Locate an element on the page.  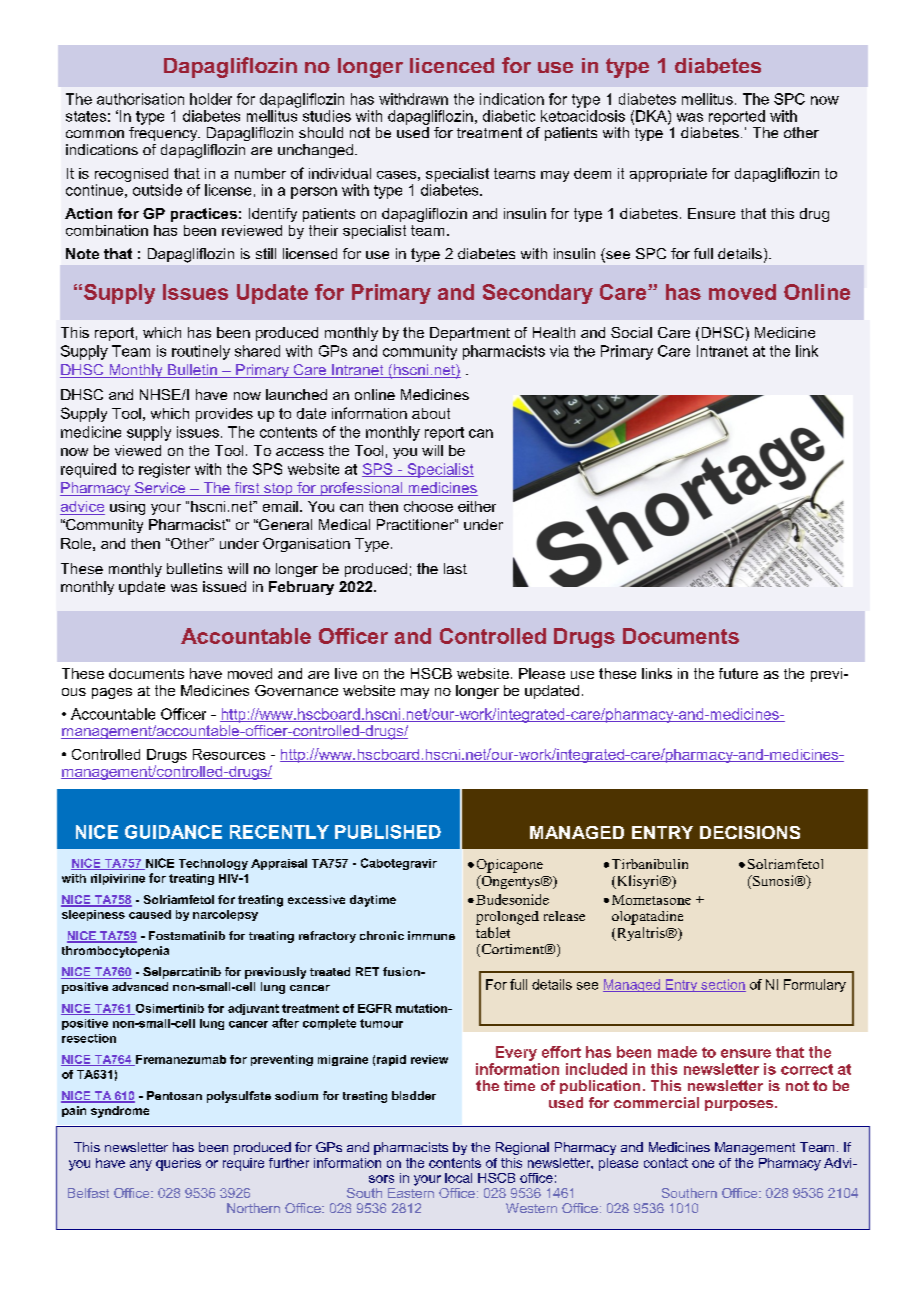
appropriate is located at coordinates (668, 175).
